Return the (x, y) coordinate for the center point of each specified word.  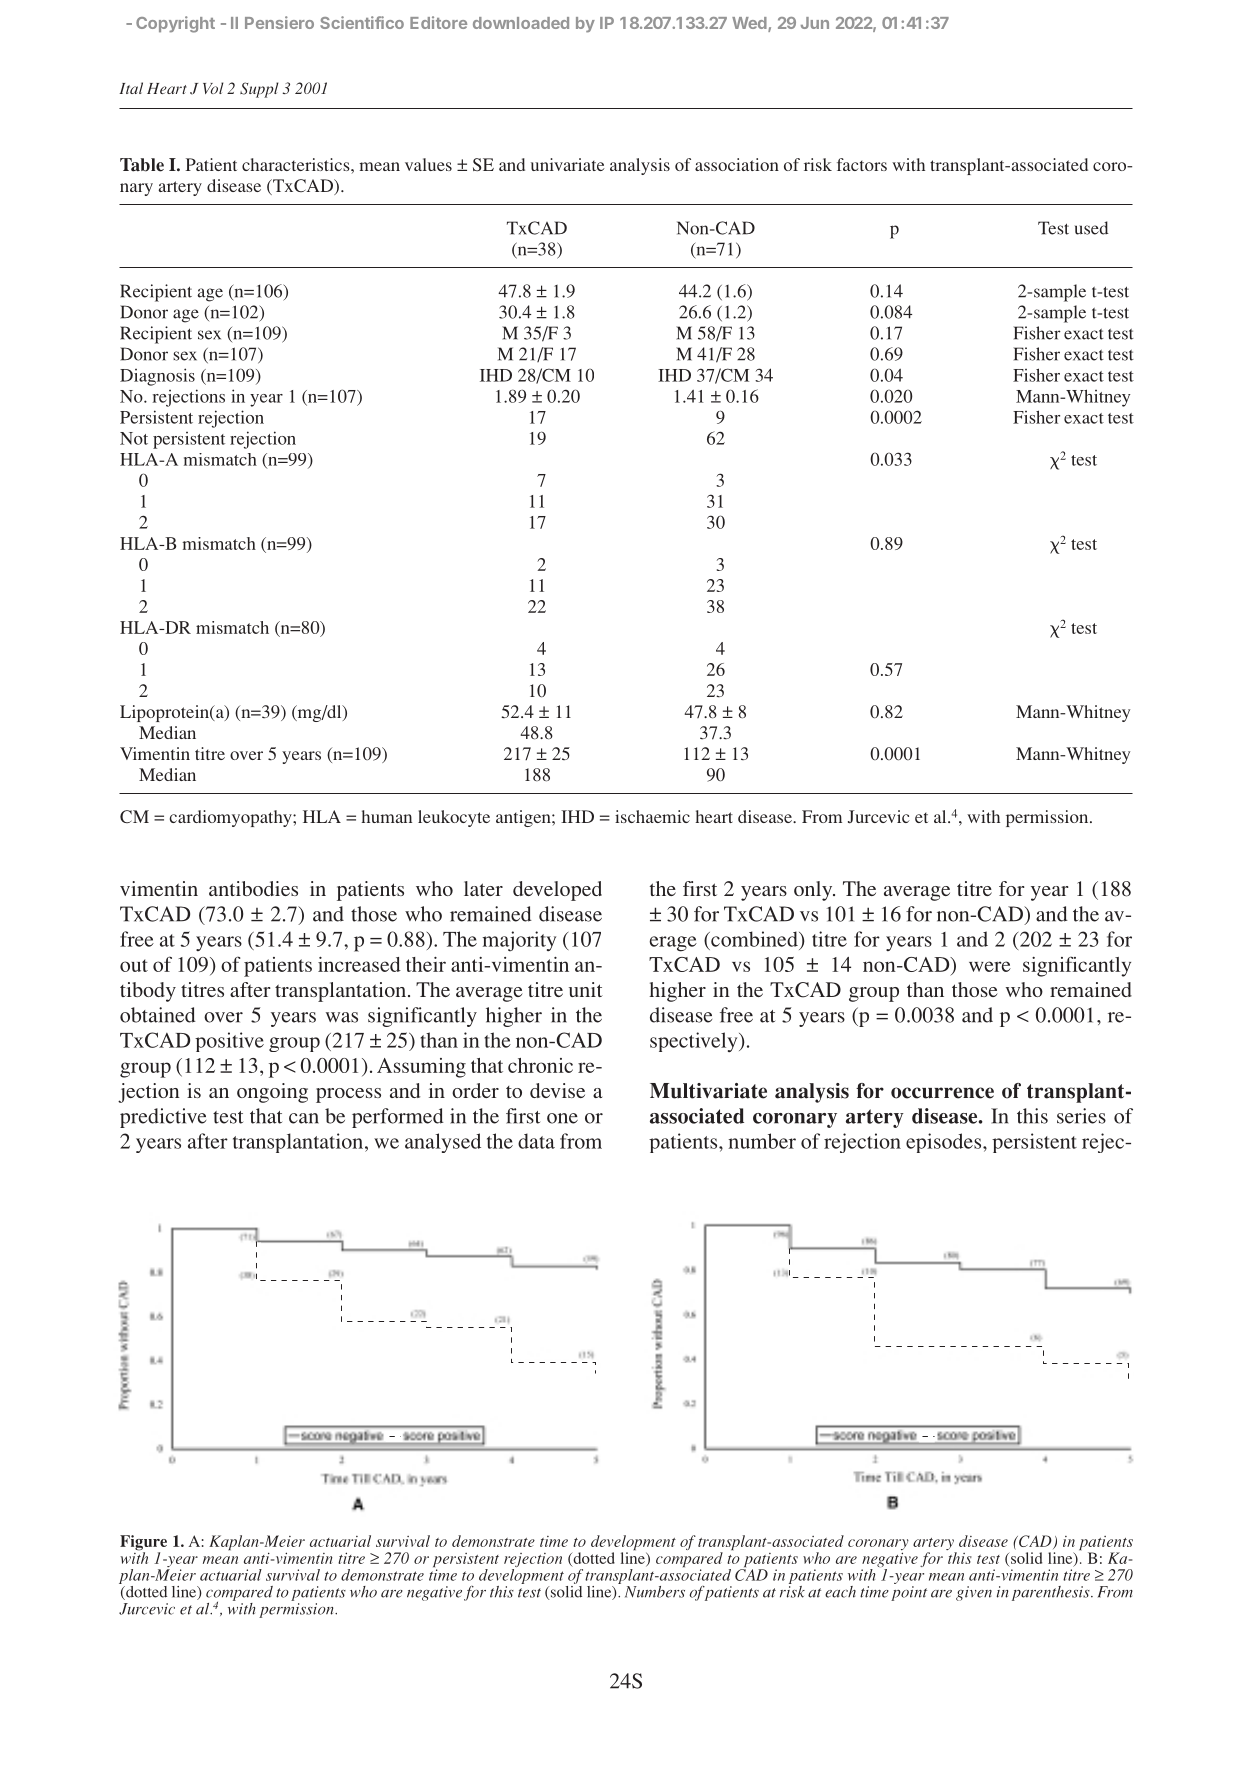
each (840, 1592)
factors (862, 164)
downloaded (521, 23)
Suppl (259, 90)
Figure (143, 1544)
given (974, 1593)
